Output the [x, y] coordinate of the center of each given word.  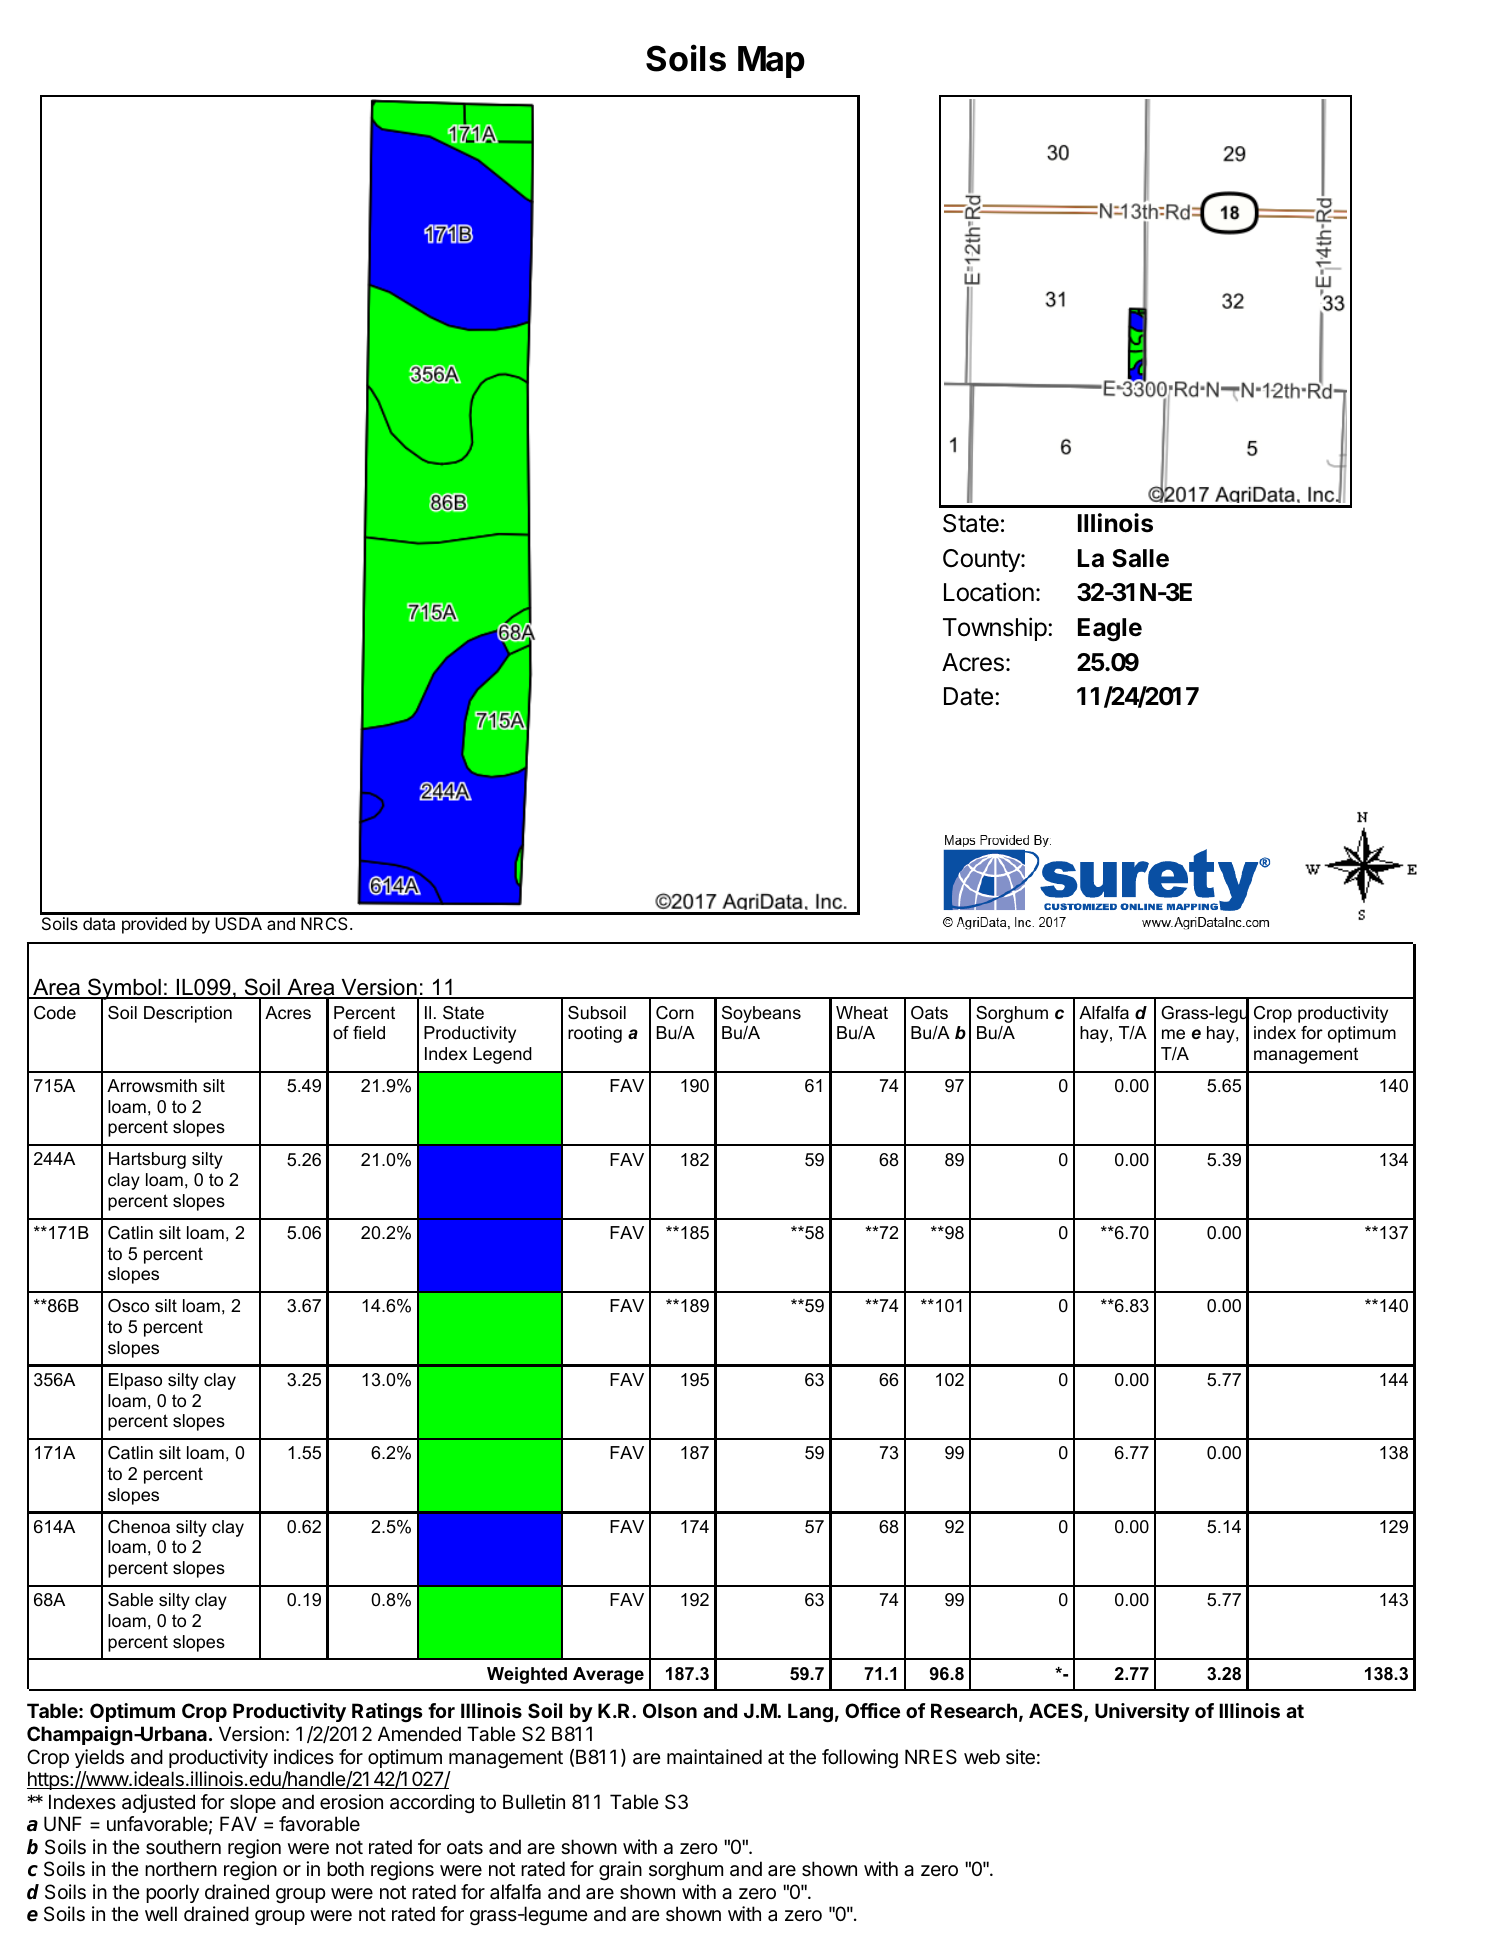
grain [620, 1871]
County [982, 560]
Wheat [862, 1012]
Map [771, 62]
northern [181, 1868]
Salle [1140, 558]
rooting [595, 1034]
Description [188, 1014]
